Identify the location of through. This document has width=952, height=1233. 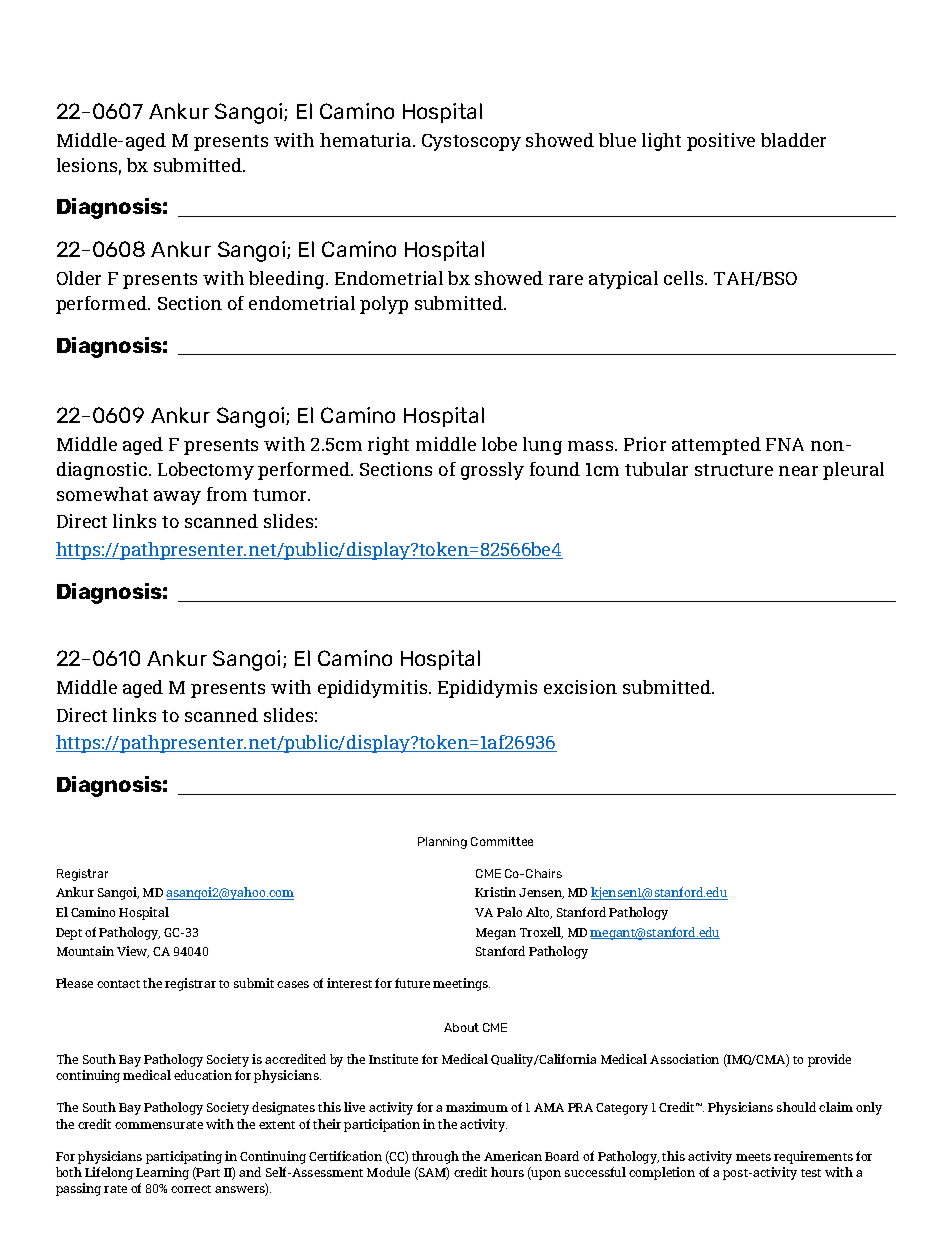
(435, 1157).
